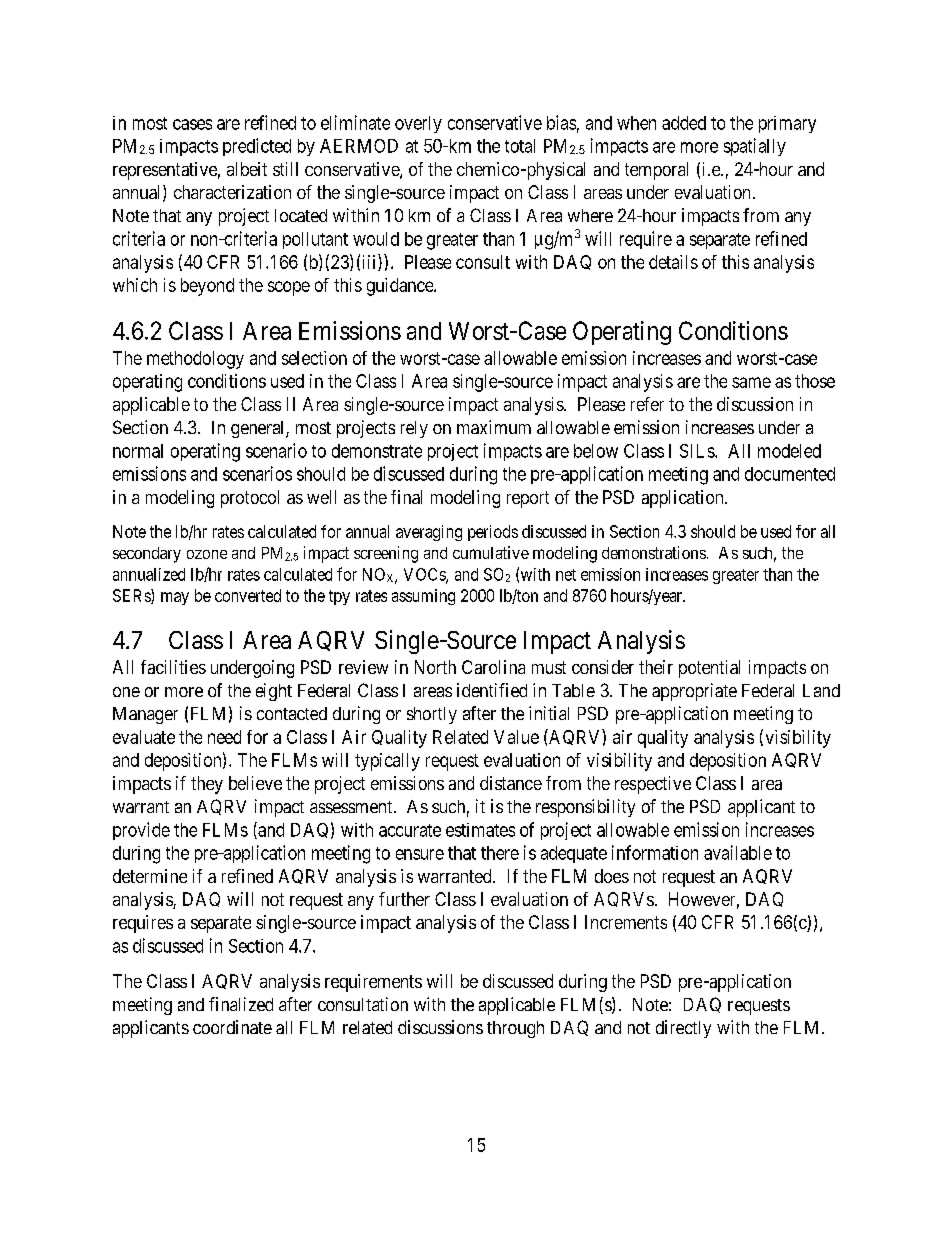 The width and height of the screenshot is (952, 1233). I want to click on spatially, so click(755, 147).
